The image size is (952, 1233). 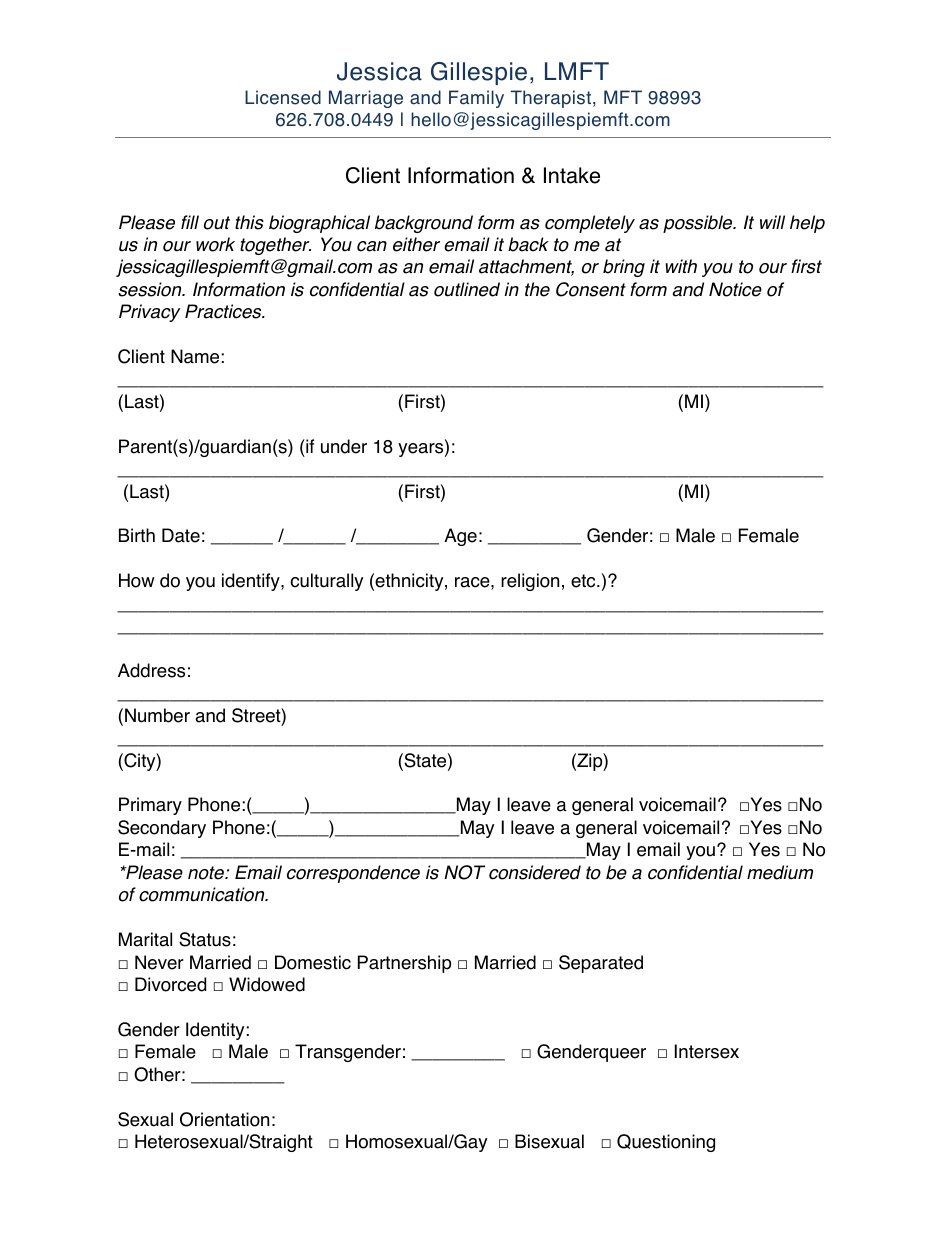 What do you see at coordinates (535, 872) in the screenshot?
I see `considered` at bounding box center [535, 872].
